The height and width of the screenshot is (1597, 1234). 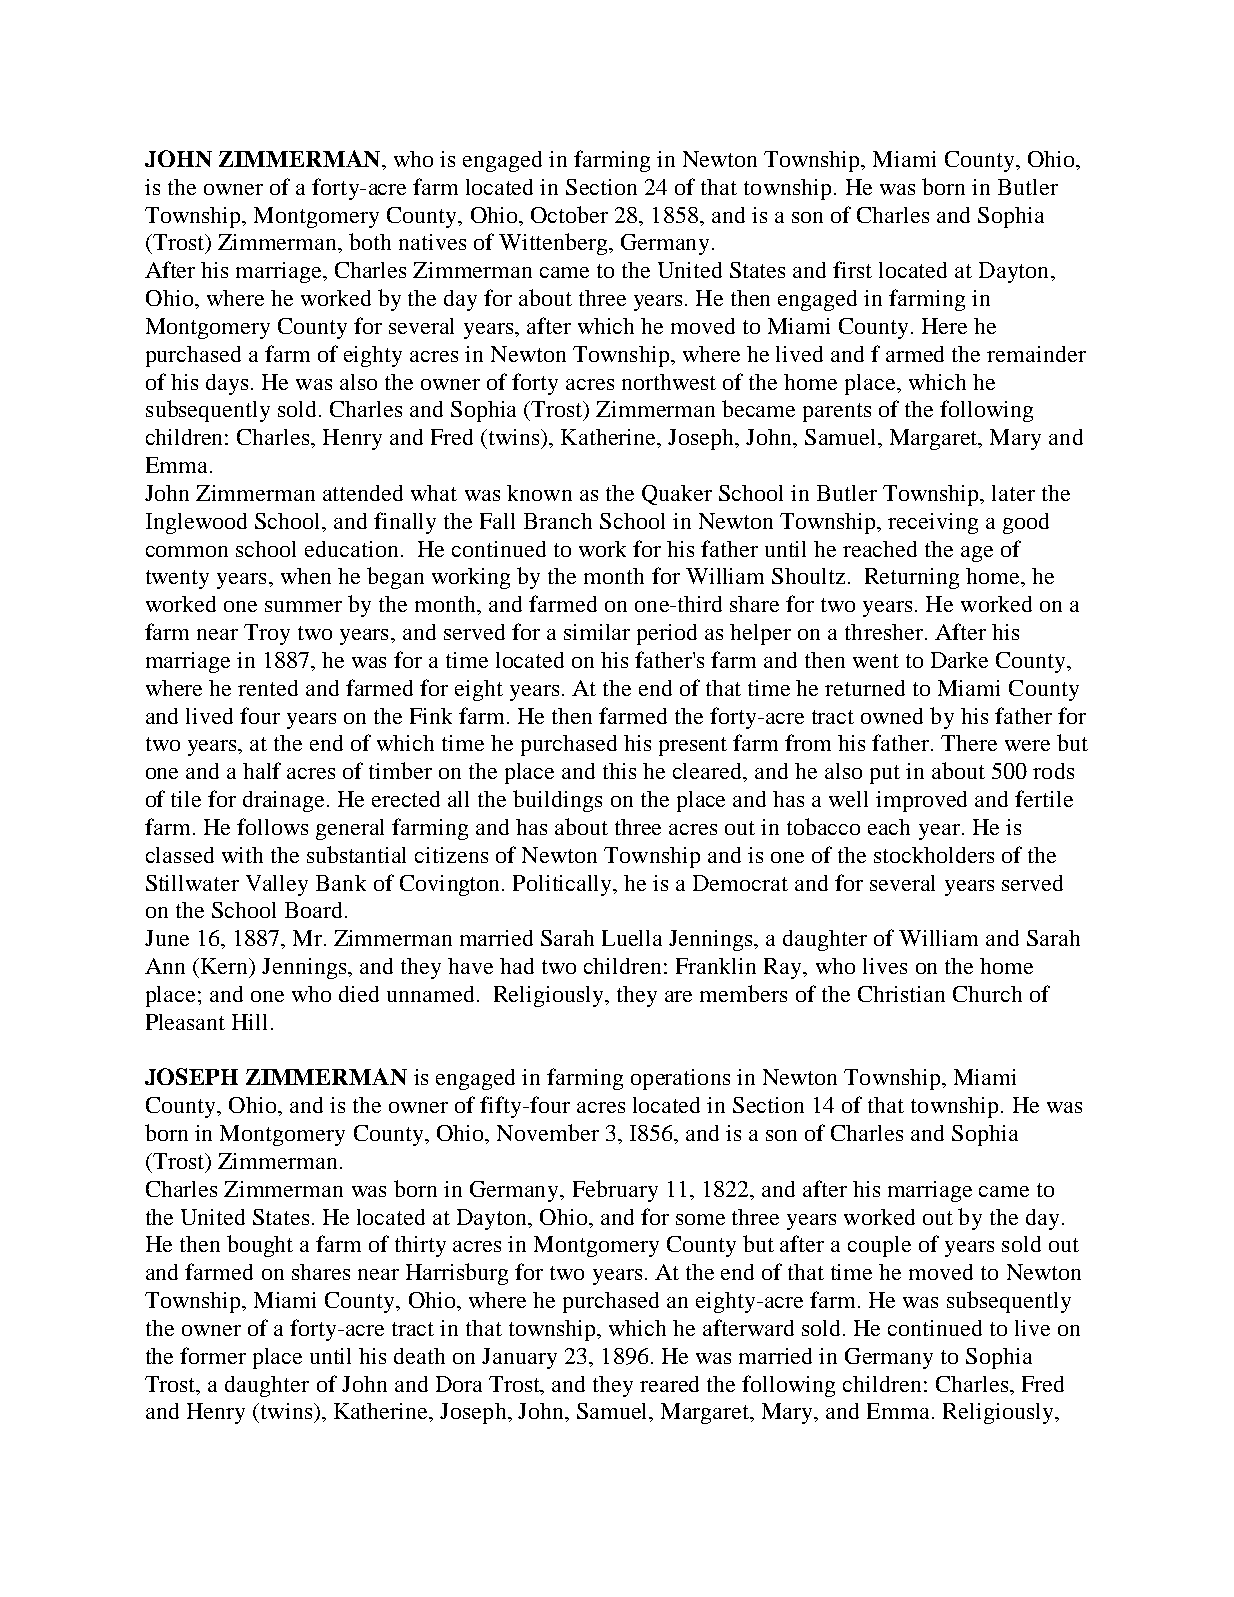 What do you see at coordinates (879, 1246) in the screenshot?
I see `couple` at bounding box center [879, 1246].
